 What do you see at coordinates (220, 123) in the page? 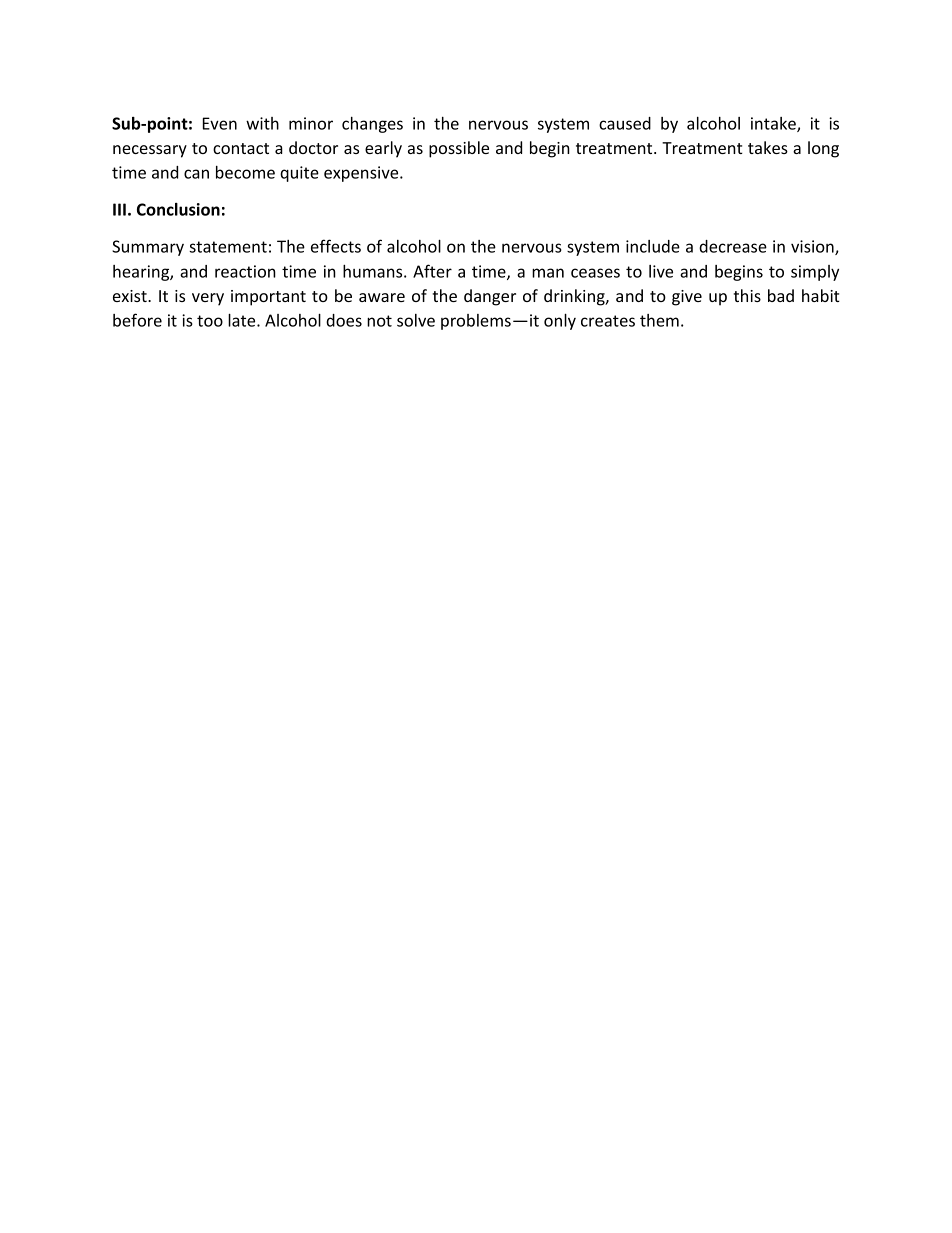
I see `Even` at bounding box center [220, 123].
